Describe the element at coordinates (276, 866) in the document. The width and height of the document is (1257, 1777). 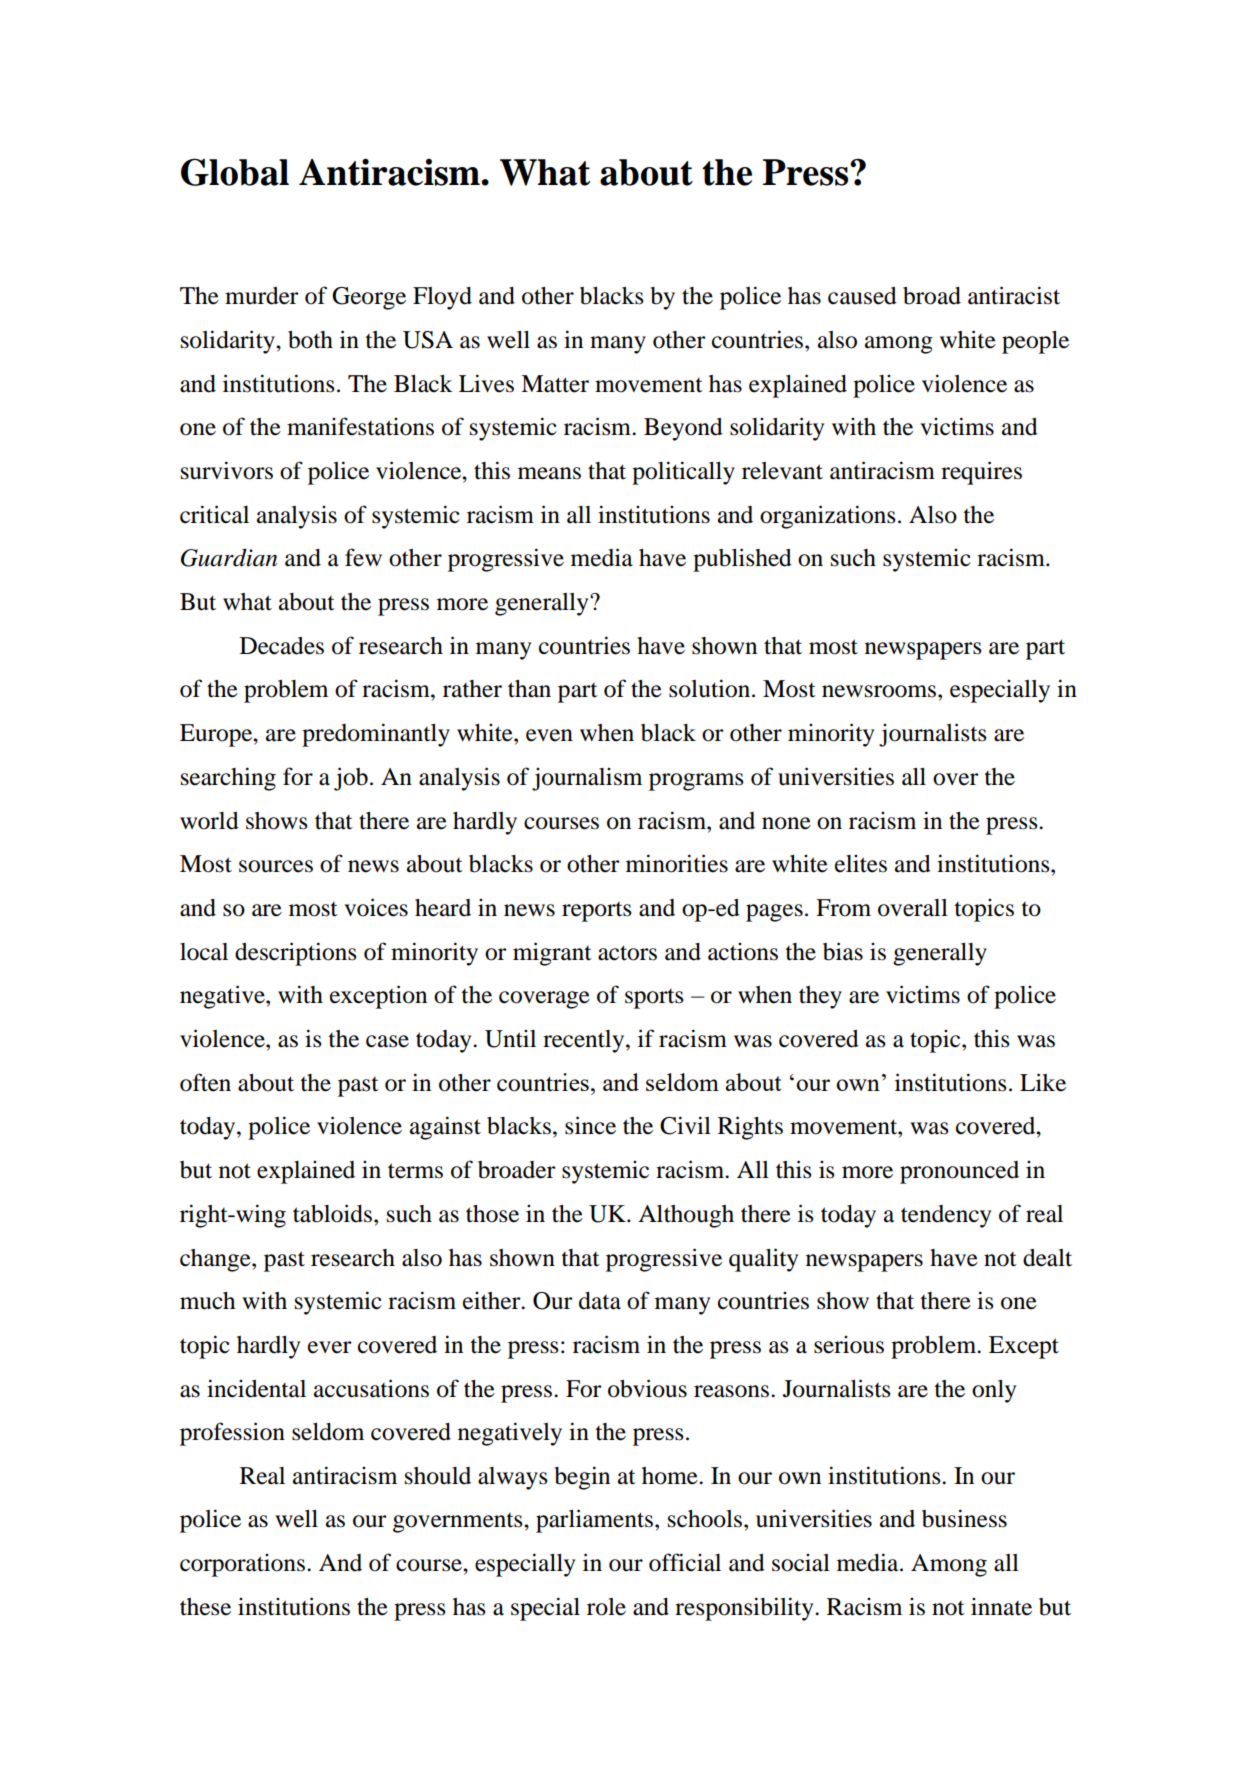
I see `sources` at that location.
